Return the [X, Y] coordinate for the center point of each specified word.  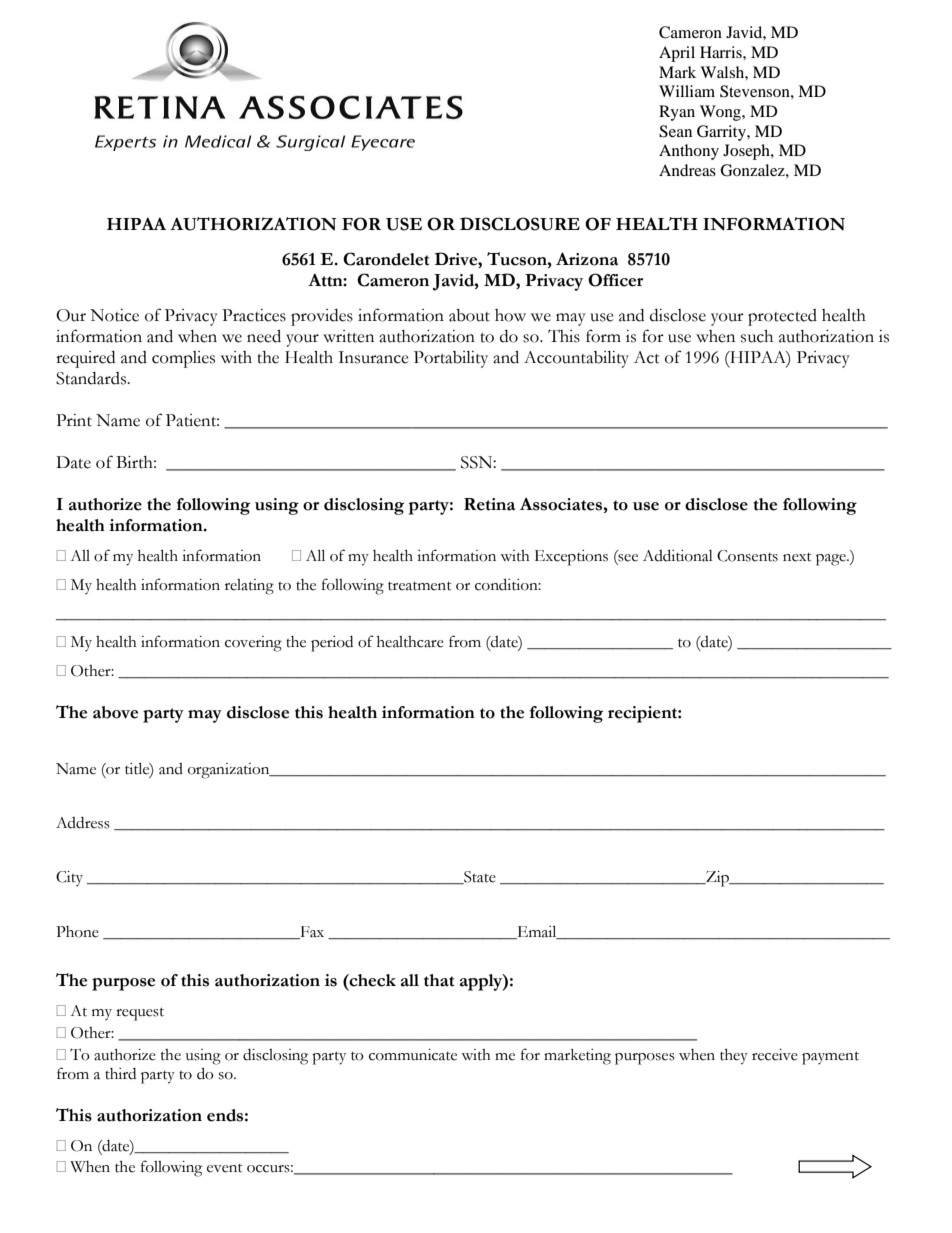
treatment [420, 586]
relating [249, 587]
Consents [747, 556]
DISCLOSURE [520, 224]
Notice [114, 315]
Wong [721, 113]
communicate [413, 1055]
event [225, 1168]
